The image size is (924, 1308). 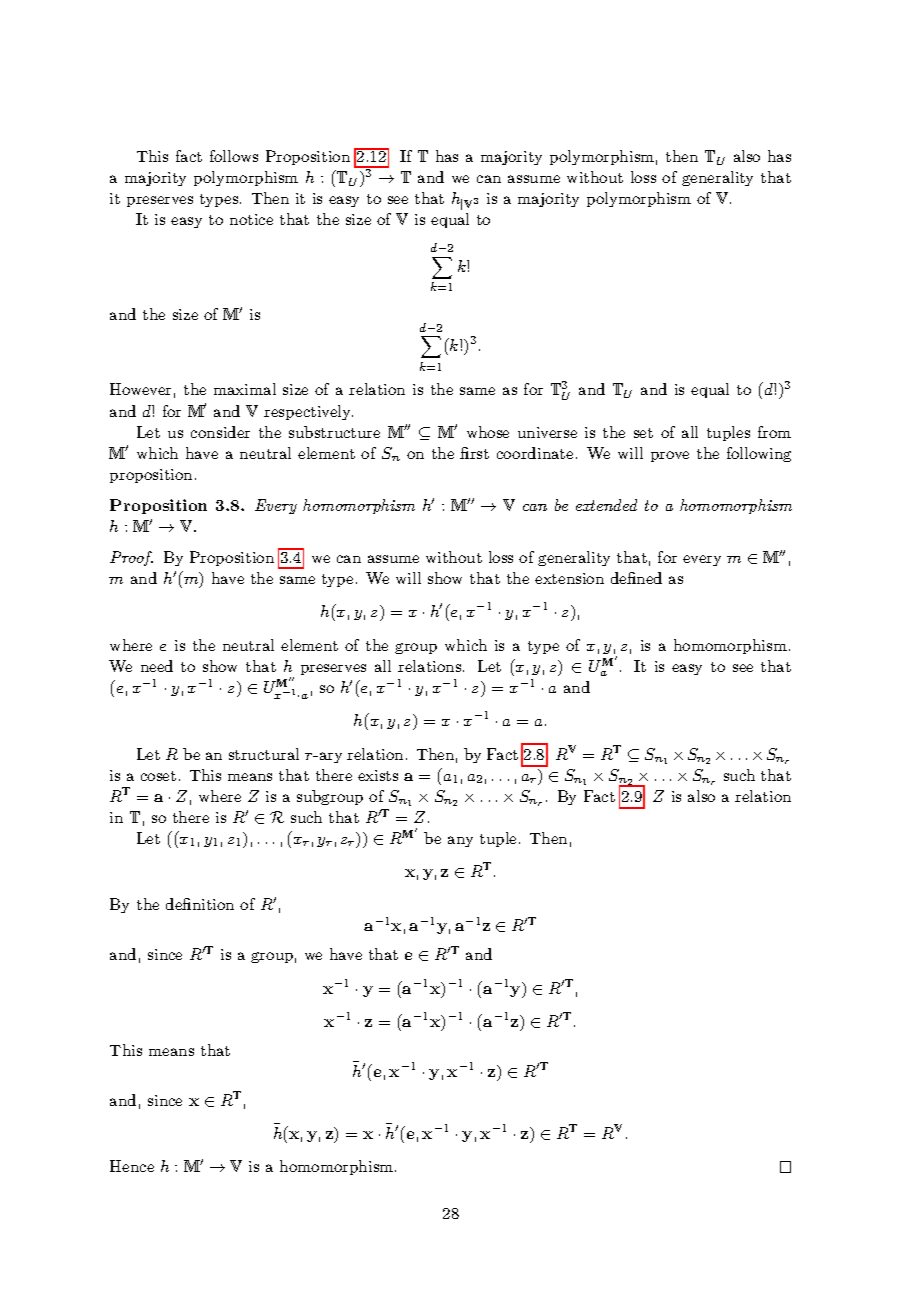 I want to click on notice, so click(x=251, y=219).
